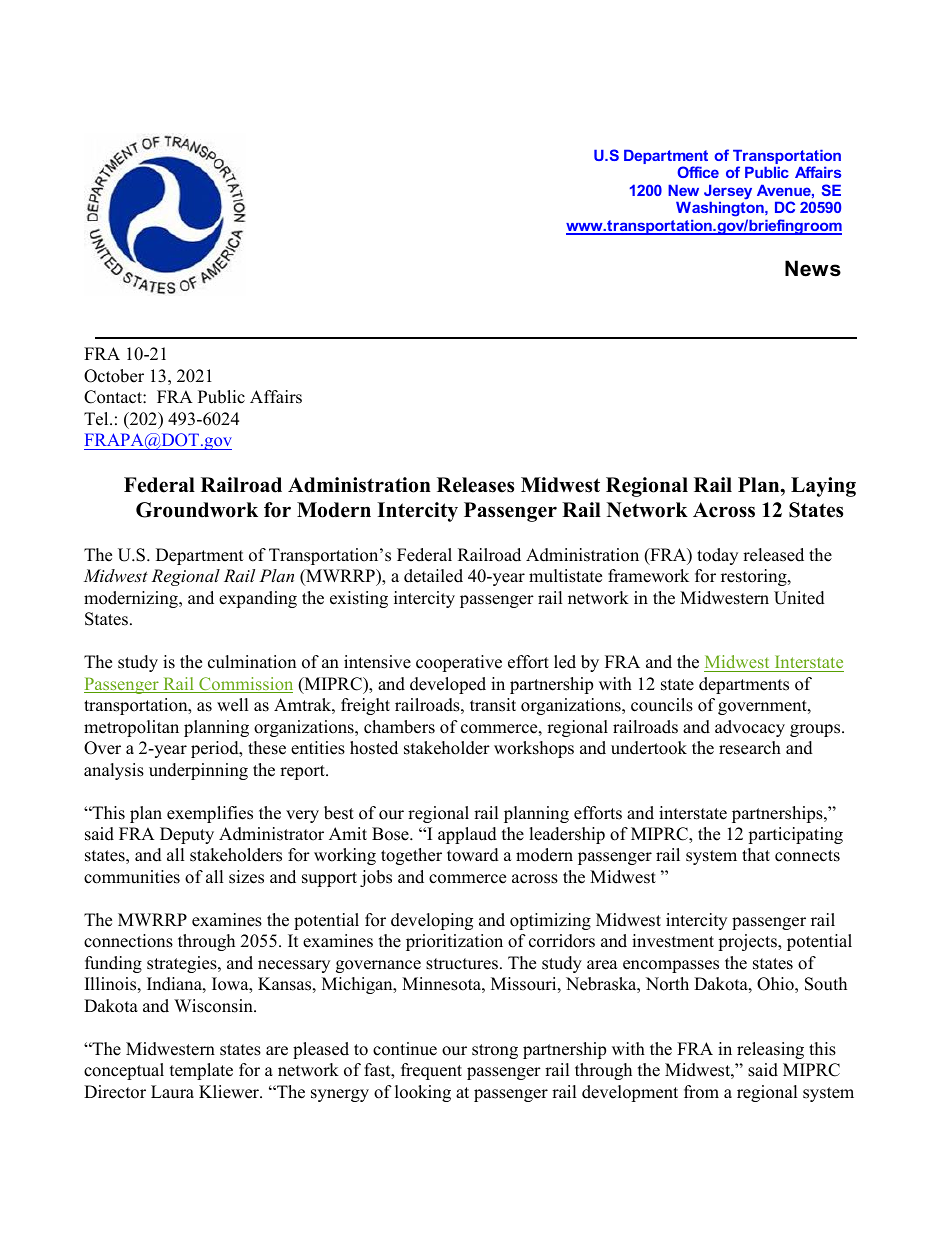 The width and height of the screenshot is (952, 1233). Describe the element at coordinates (473, 855) in the screenshot. I see `toward` at that location.
